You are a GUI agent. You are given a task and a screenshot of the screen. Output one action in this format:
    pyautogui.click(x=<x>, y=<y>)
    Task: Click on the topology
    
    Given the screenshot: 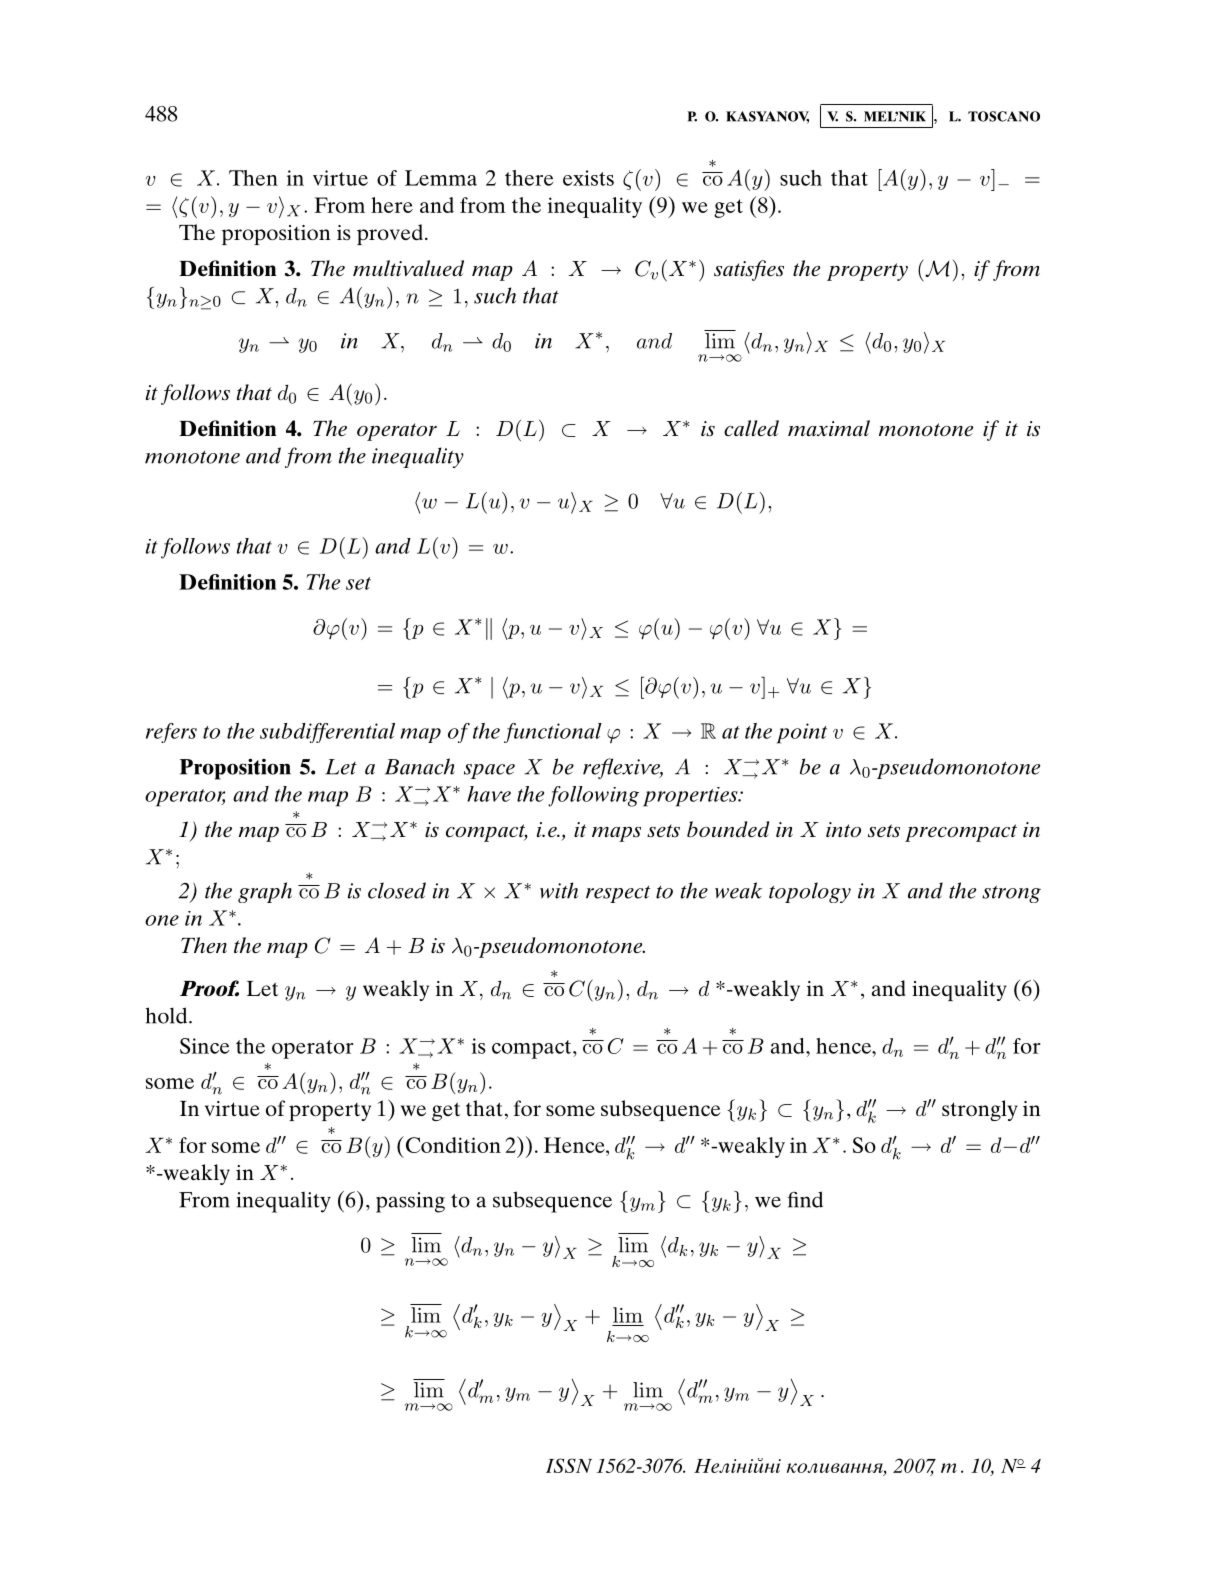 What is the action you would take?
    pyautogui.click(x=810, y=892)
